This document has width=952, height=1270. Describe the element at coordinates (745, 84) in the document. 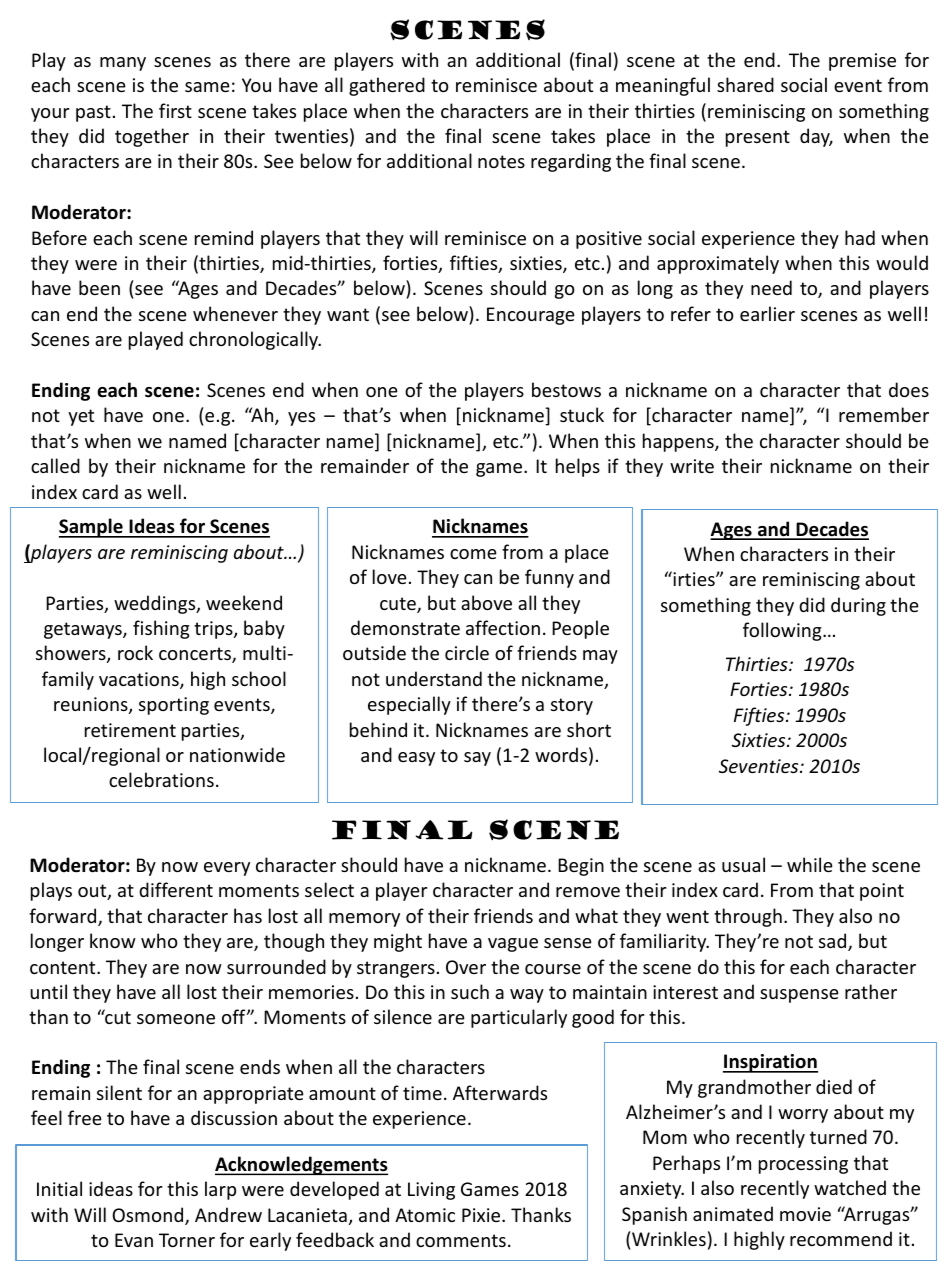

I see `shared` at that location.
